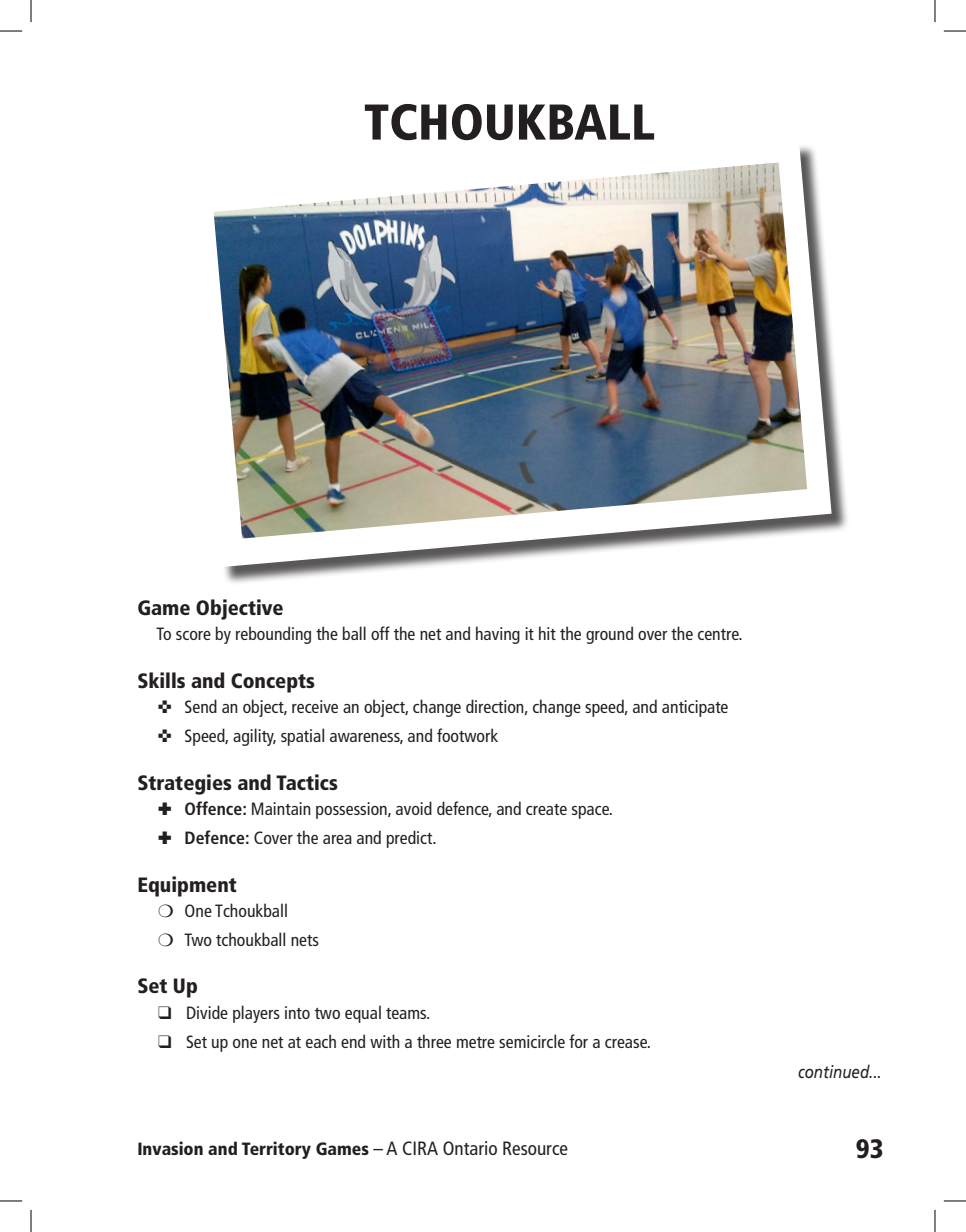 The height and width of the document is (1232, 966). I want to click on predict, so click(410, 839).
